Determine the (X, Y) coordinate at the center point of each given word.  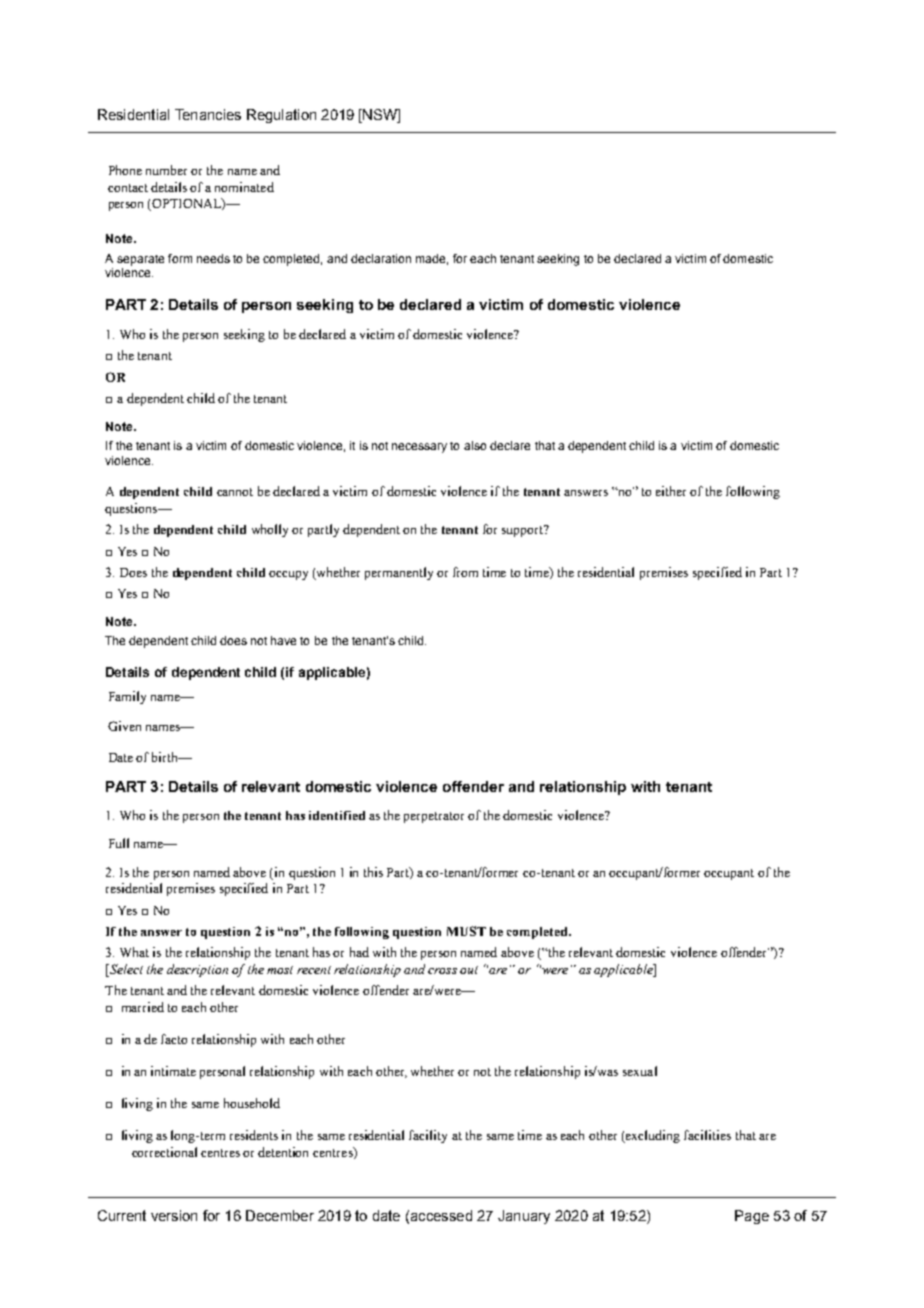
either (671, 491)
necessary (419, 448)
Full (119, 843)
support (524, 531)
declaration (381, 258)
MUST (466, 931)
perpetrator (434, 817)
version (174, 1215)
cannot (235, 492)
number (166, 170)
